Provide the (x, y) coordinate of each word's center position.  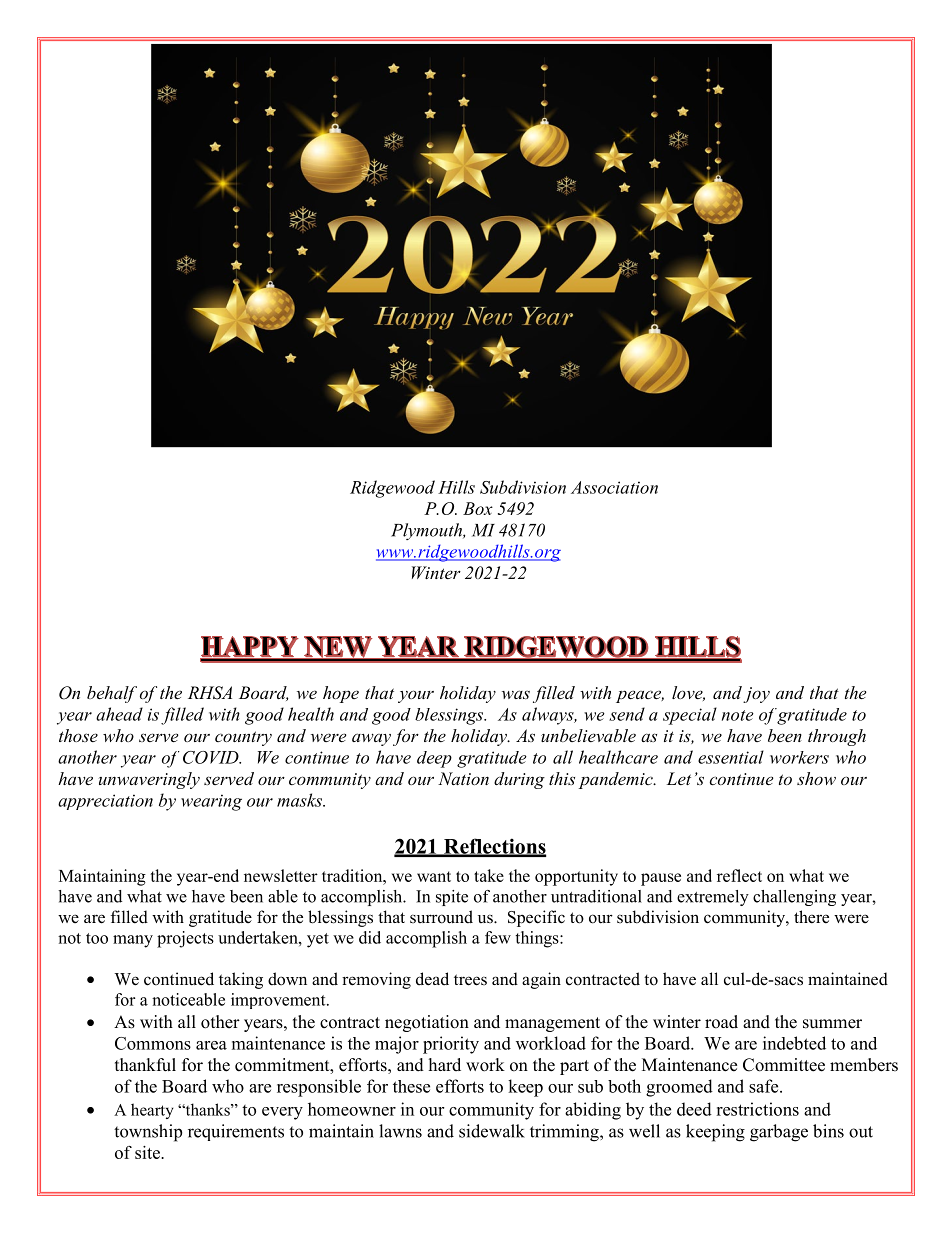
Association (614, 487)
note (738, 715)
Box (478, 508)
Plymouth (427, 531)
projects (185, 939)
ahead (119, 714)
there (811, 917)
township (148, 1133)
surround (441, 917)
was (516, 694)
